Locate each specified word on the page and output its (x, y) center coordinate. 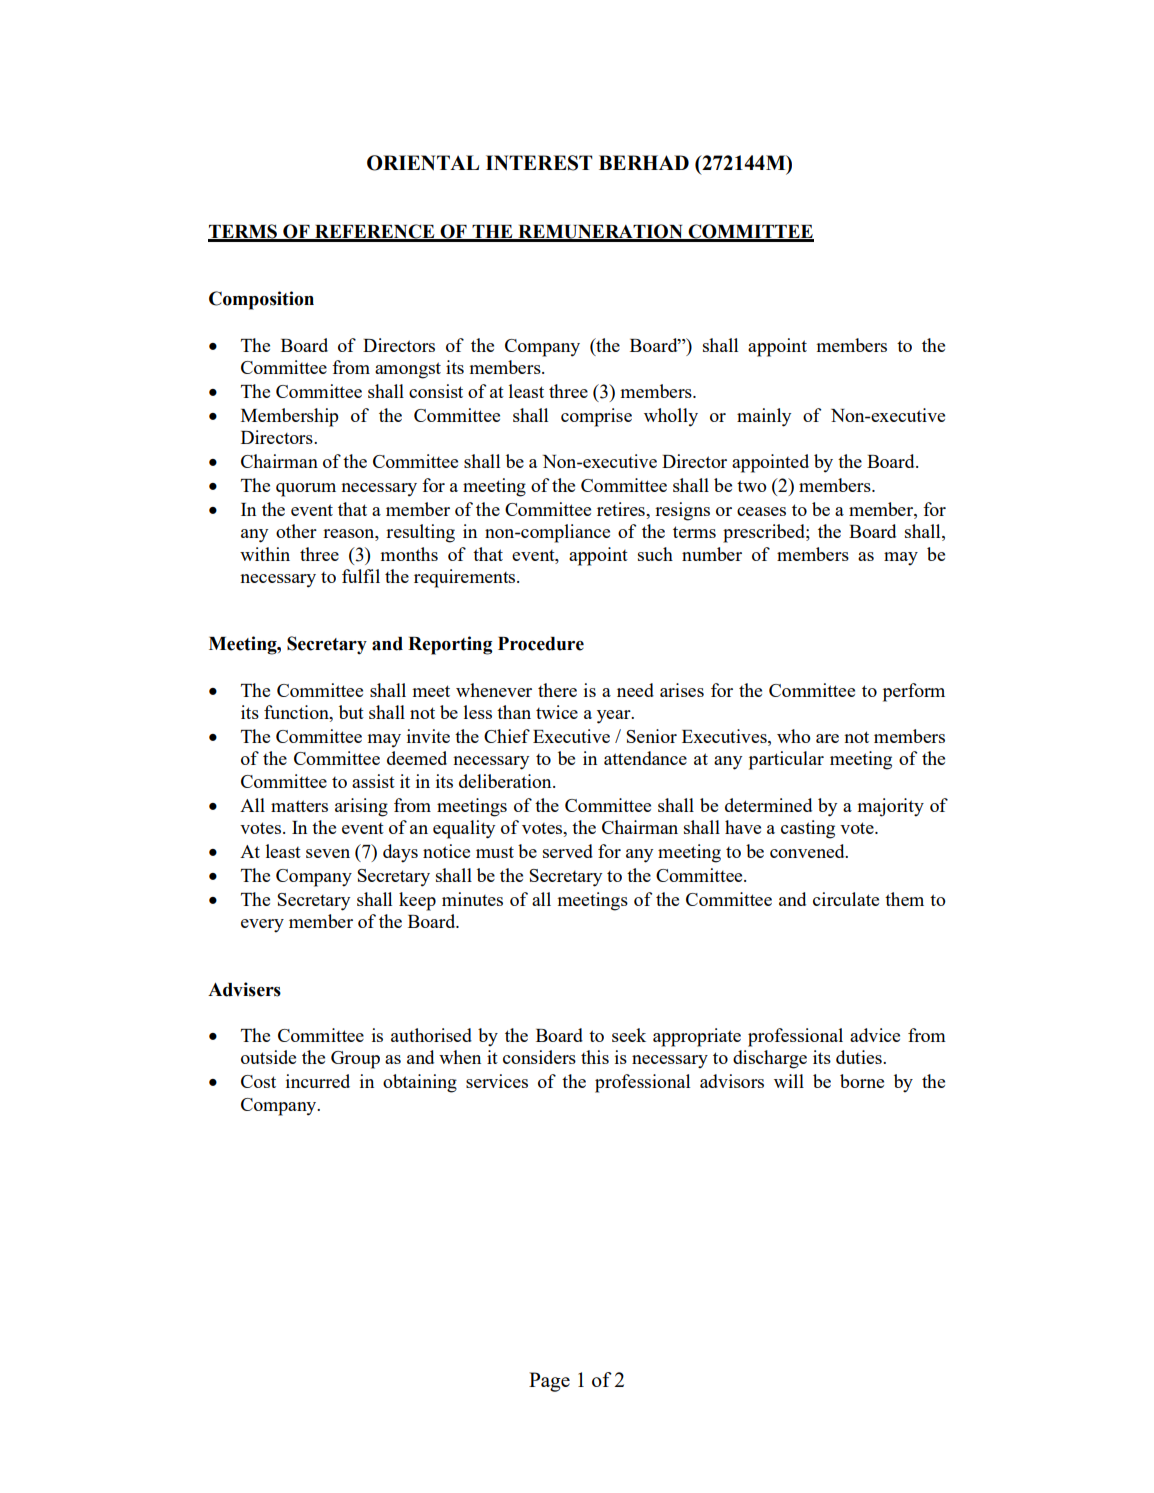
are (827, 738)
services (497, 1081)
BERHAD (644, 162)
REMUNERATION (600, 232)
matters (299, 806)
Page (549, 1382)
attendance (645, 758)
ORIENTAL (423, 163)
